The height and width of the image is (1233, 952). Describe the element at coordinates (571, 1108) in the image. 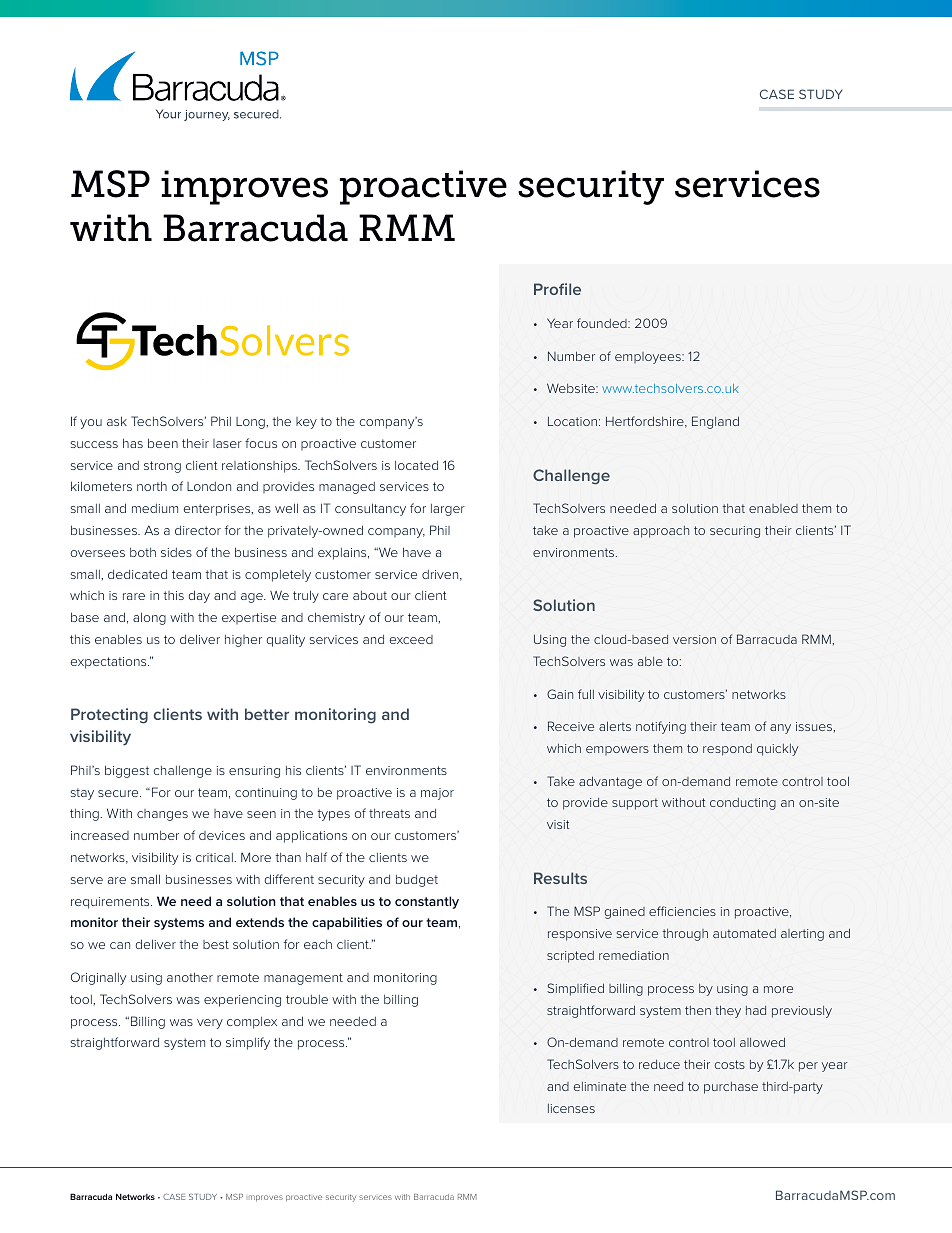

I see `licenses` at that location.
